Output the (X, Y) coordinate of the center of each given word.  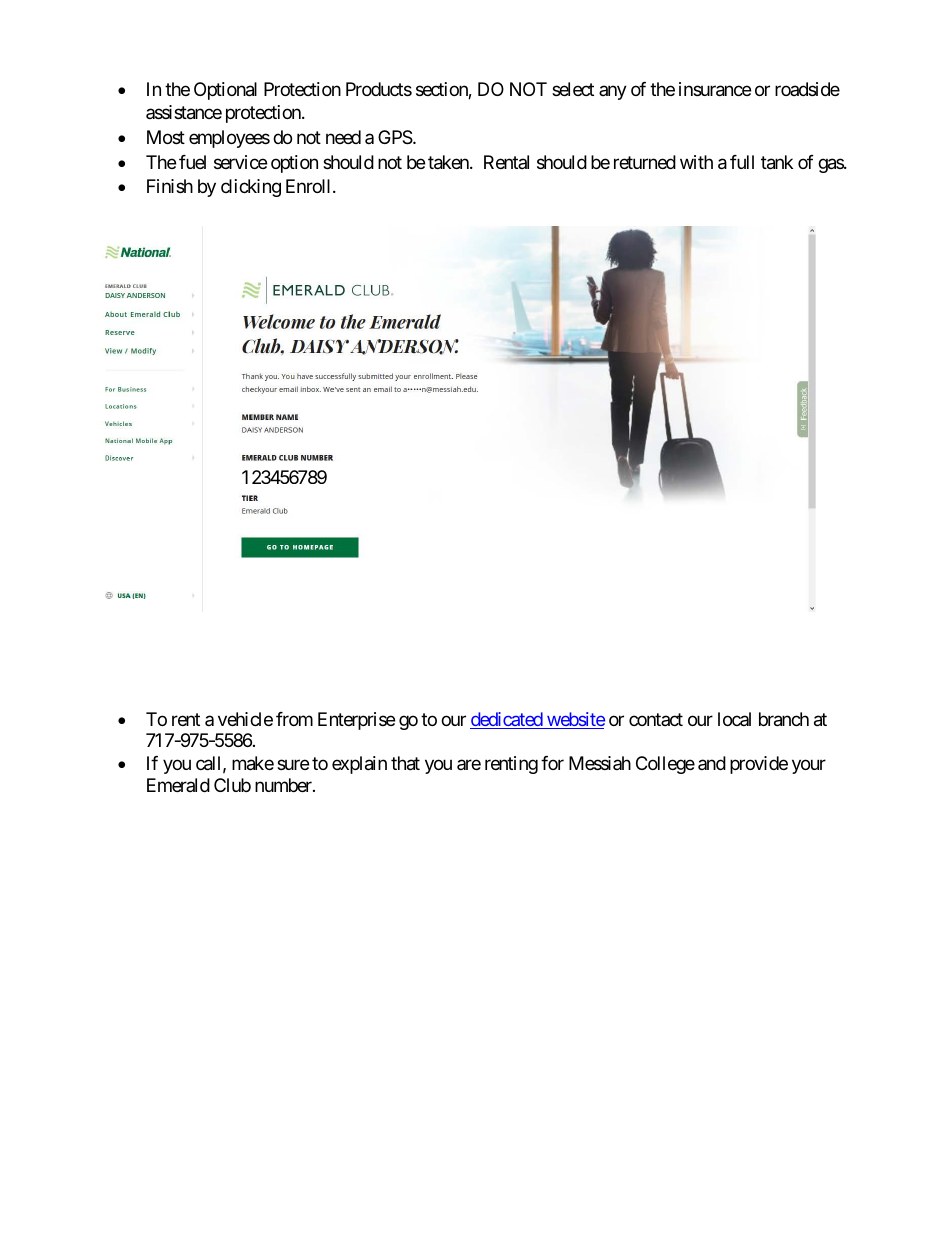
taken (449, 162)
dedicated (507, 720)
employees (229, 139)
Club (232, 785)
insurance (715, 89)
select (573, 89)
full (742, 162)
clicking (251, 188)
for (552, 763)
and (712, 763)
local (734, 719)
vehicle (245, 719)
